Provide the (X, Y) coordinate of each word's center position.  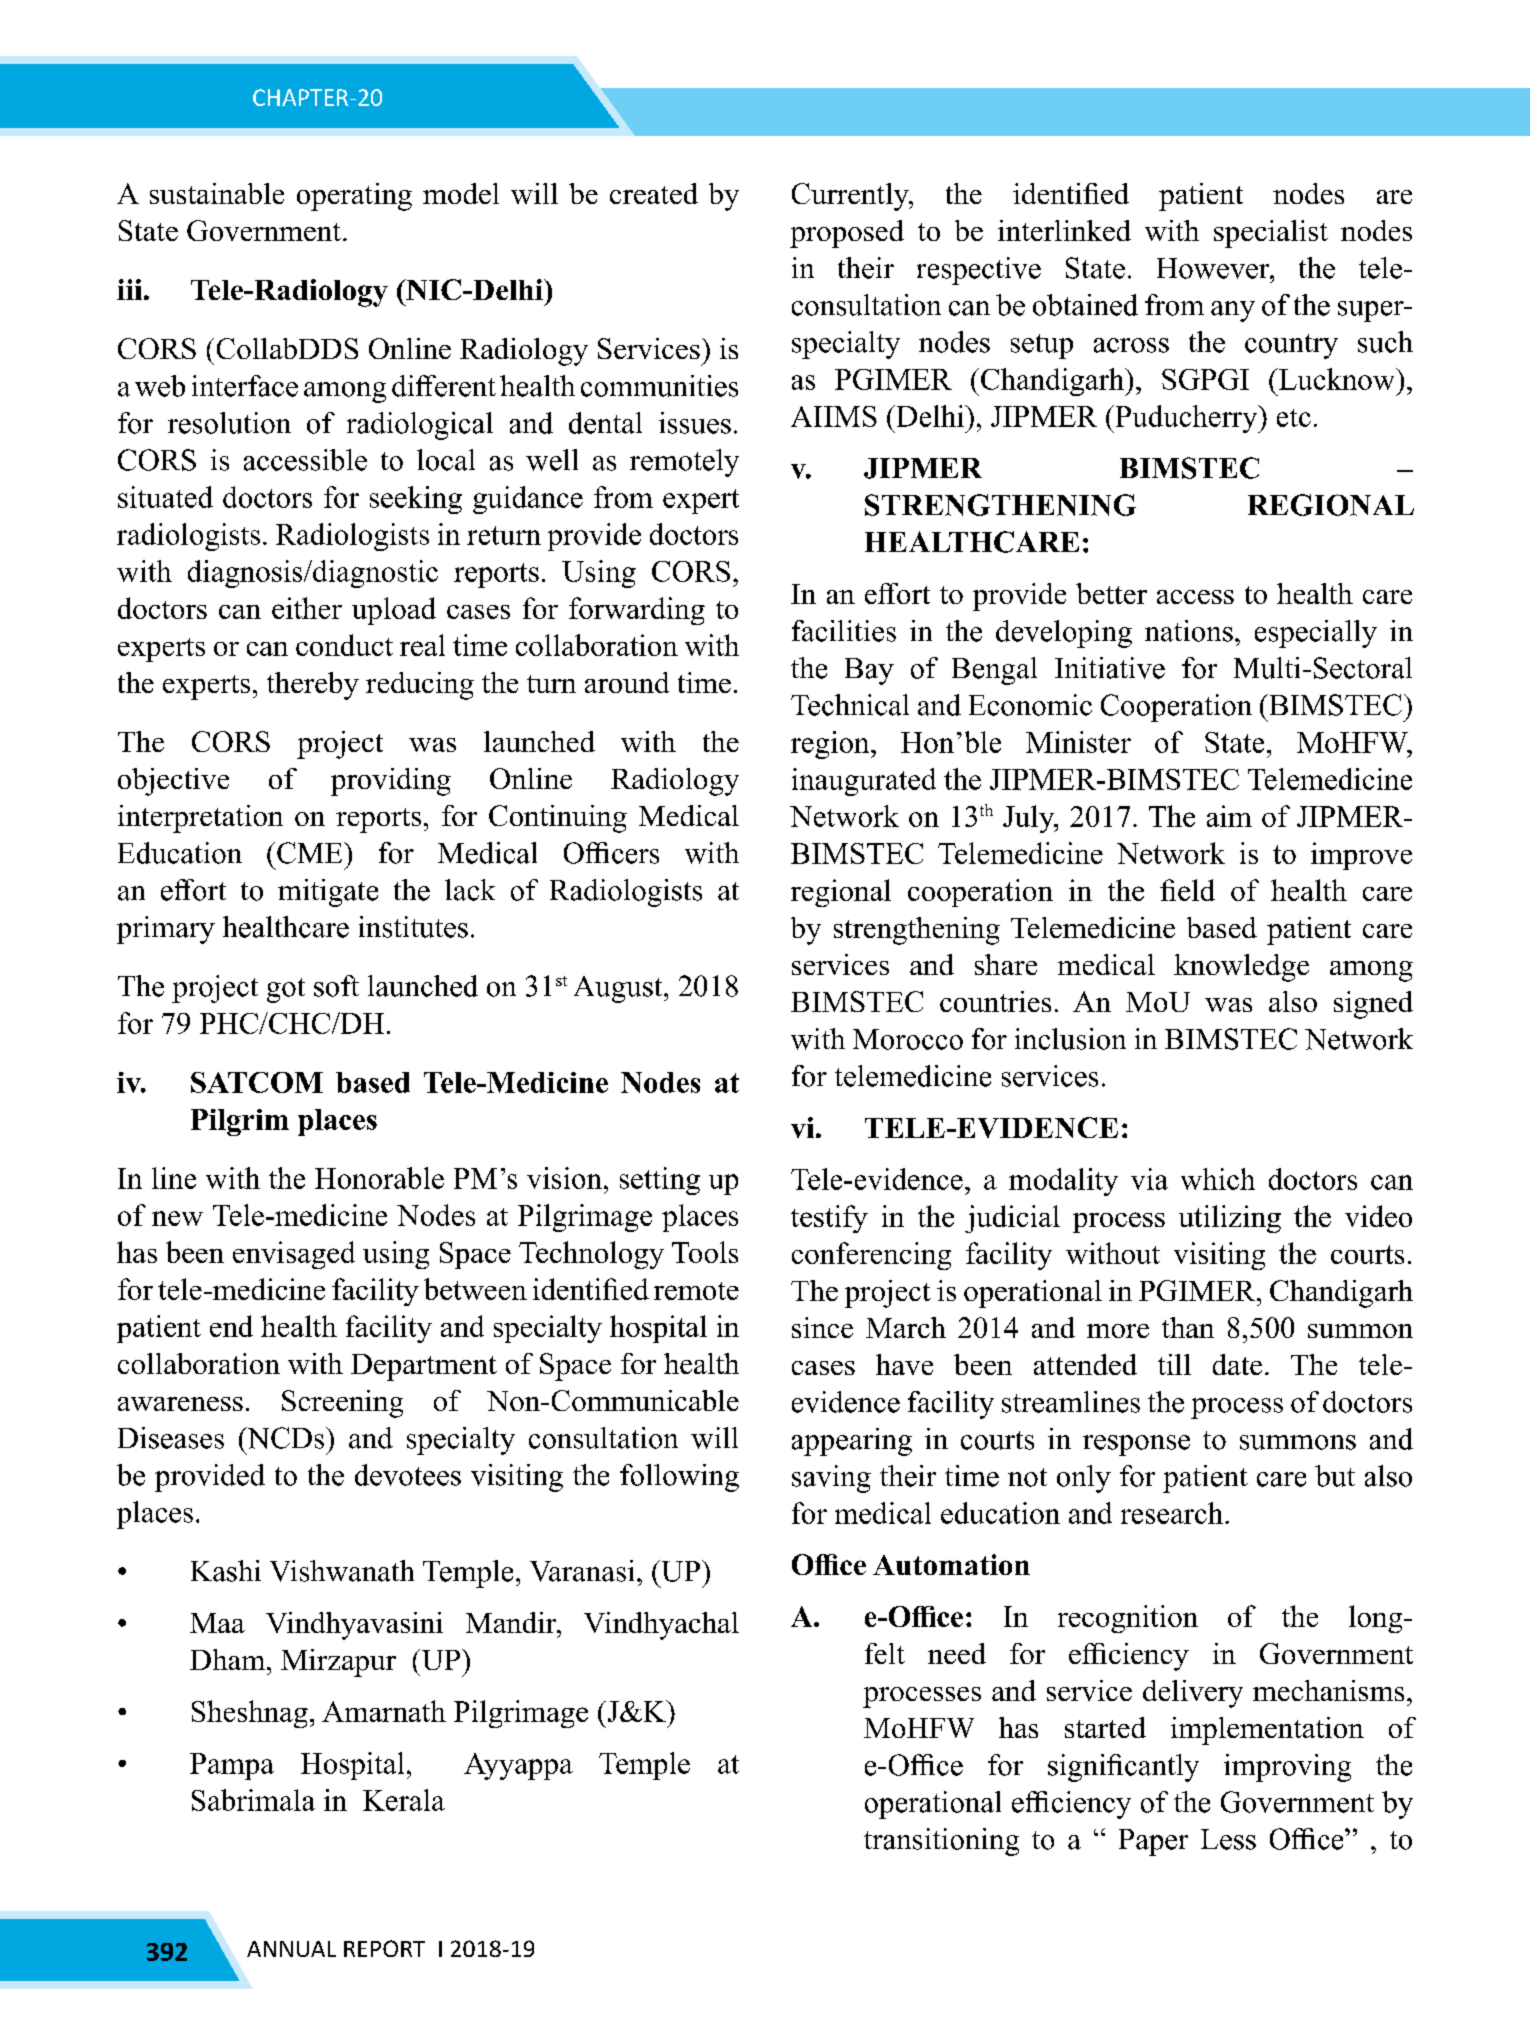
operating (354, 197)
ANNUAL (291, 1949)
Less (1228, 1839)
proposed (847, 234)
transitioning (941, 1842)
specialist (1271, 234)
